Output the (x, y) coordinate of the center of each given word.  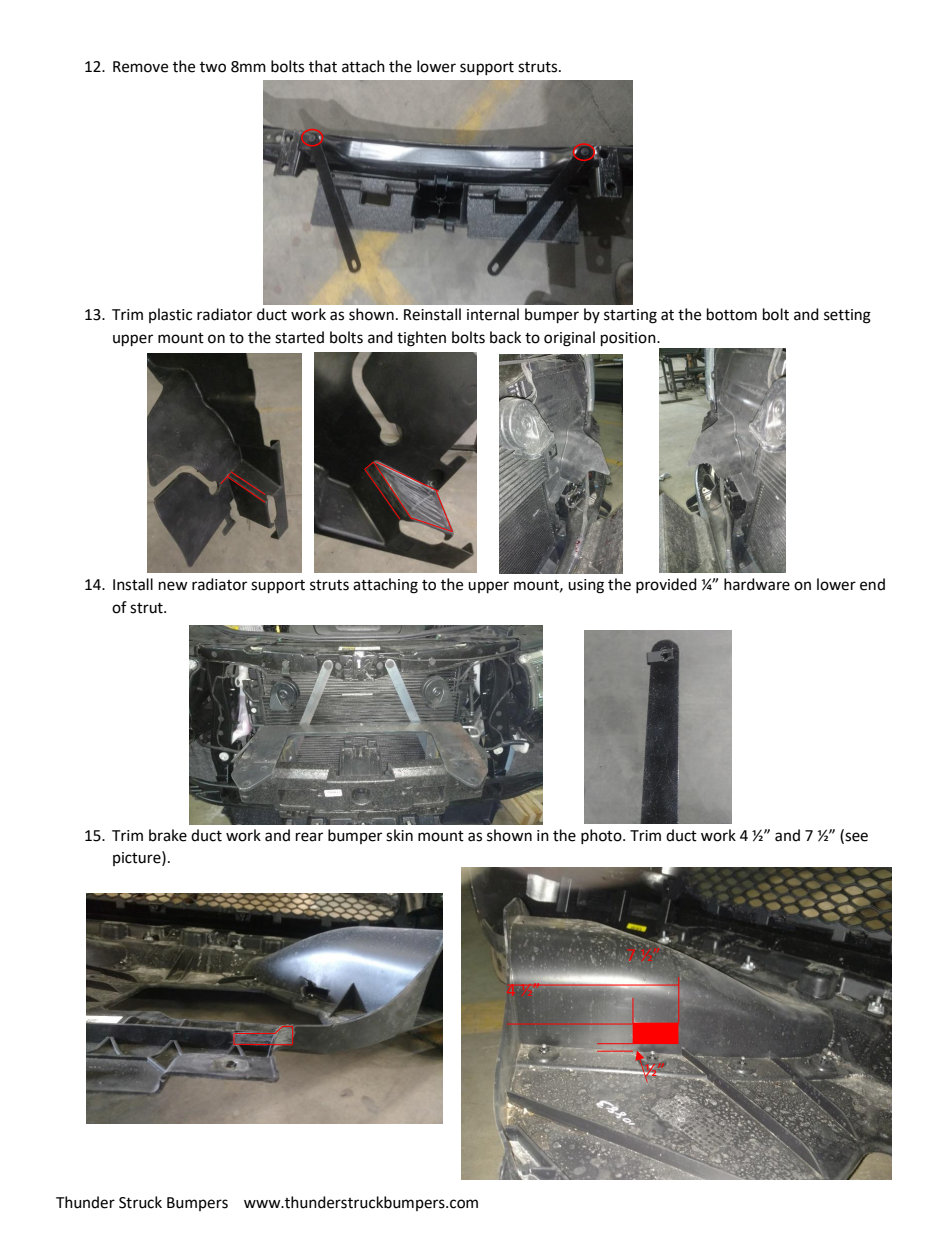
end (872, 584)
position (629, 339)
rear (309, 837)
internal (493, 314)
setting (847, 316)
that (323, 66)
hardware (757, 584)
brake (168, 835)
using (586, 586)
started (299, 337)
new (173, 586)
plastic (170, 315)
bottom (732, 314)
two (213, 67)
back (505, 337)
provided (666, 585)
